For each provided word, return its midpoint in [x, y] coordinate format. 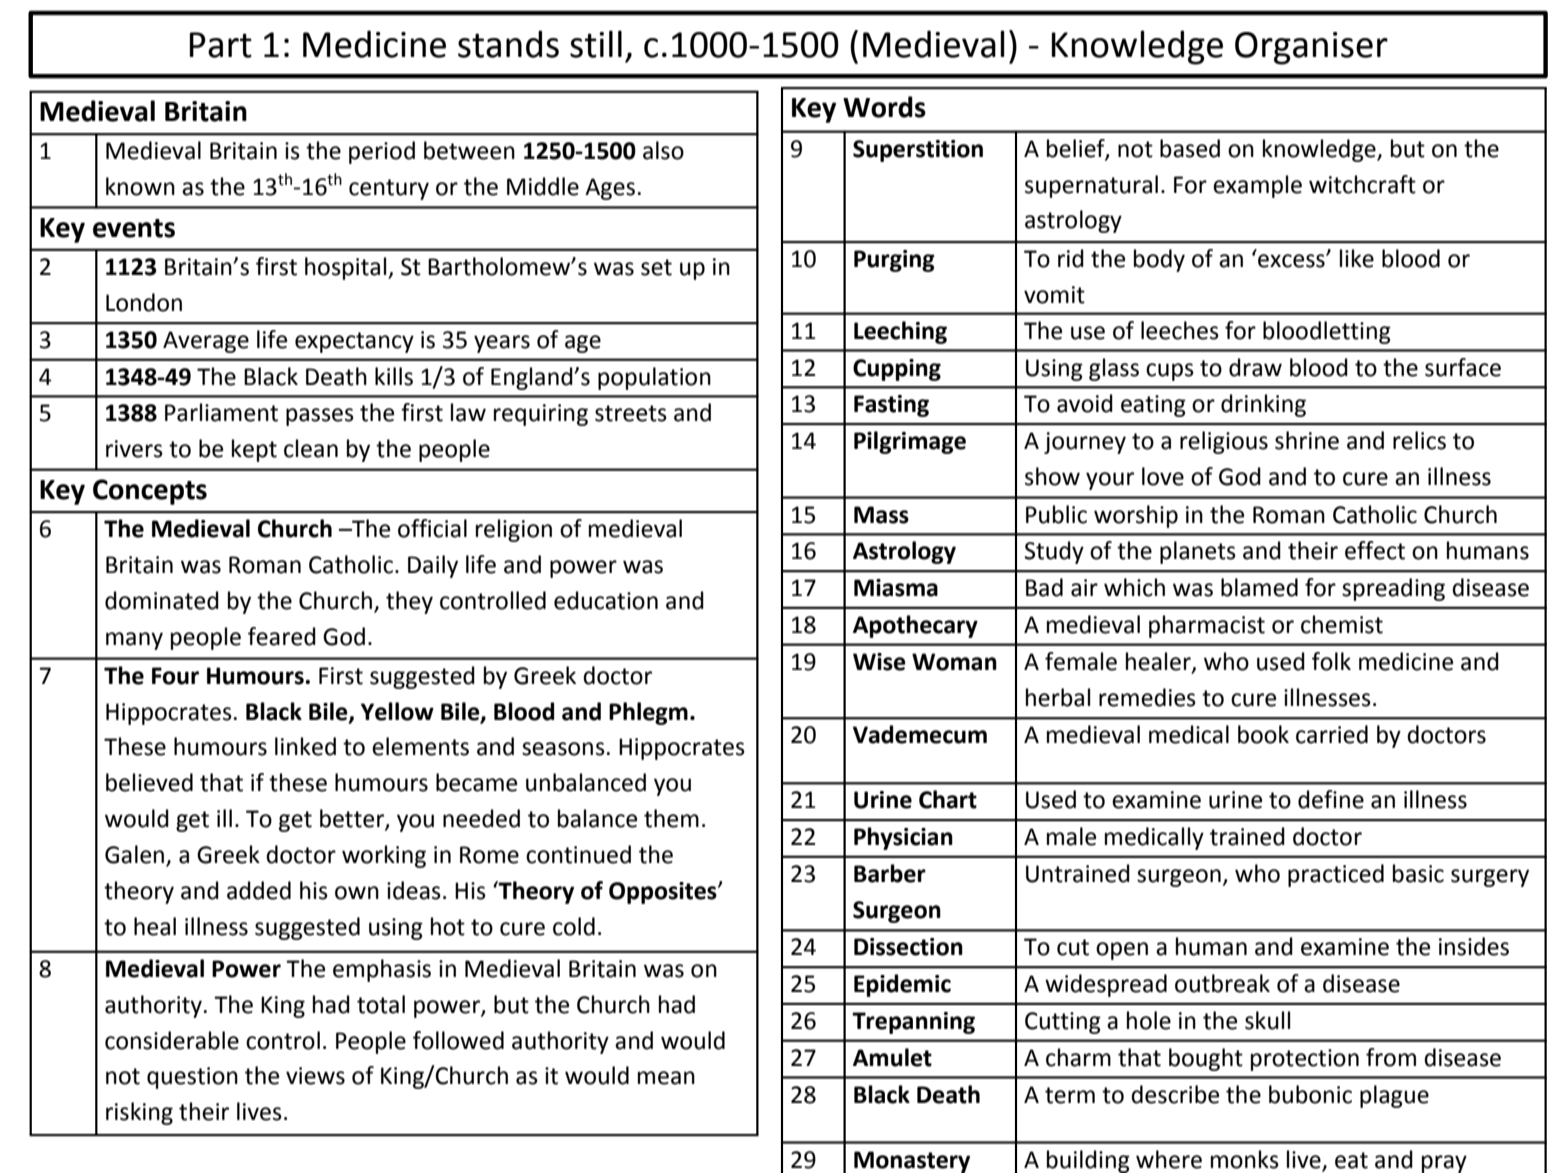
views [315, 1076]
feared [282, 636]
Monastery [912, 1162]
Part [221, 45]
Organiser [1311, 48]
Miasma [896, 588]
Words [884, 107]
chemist [1342, 624]
